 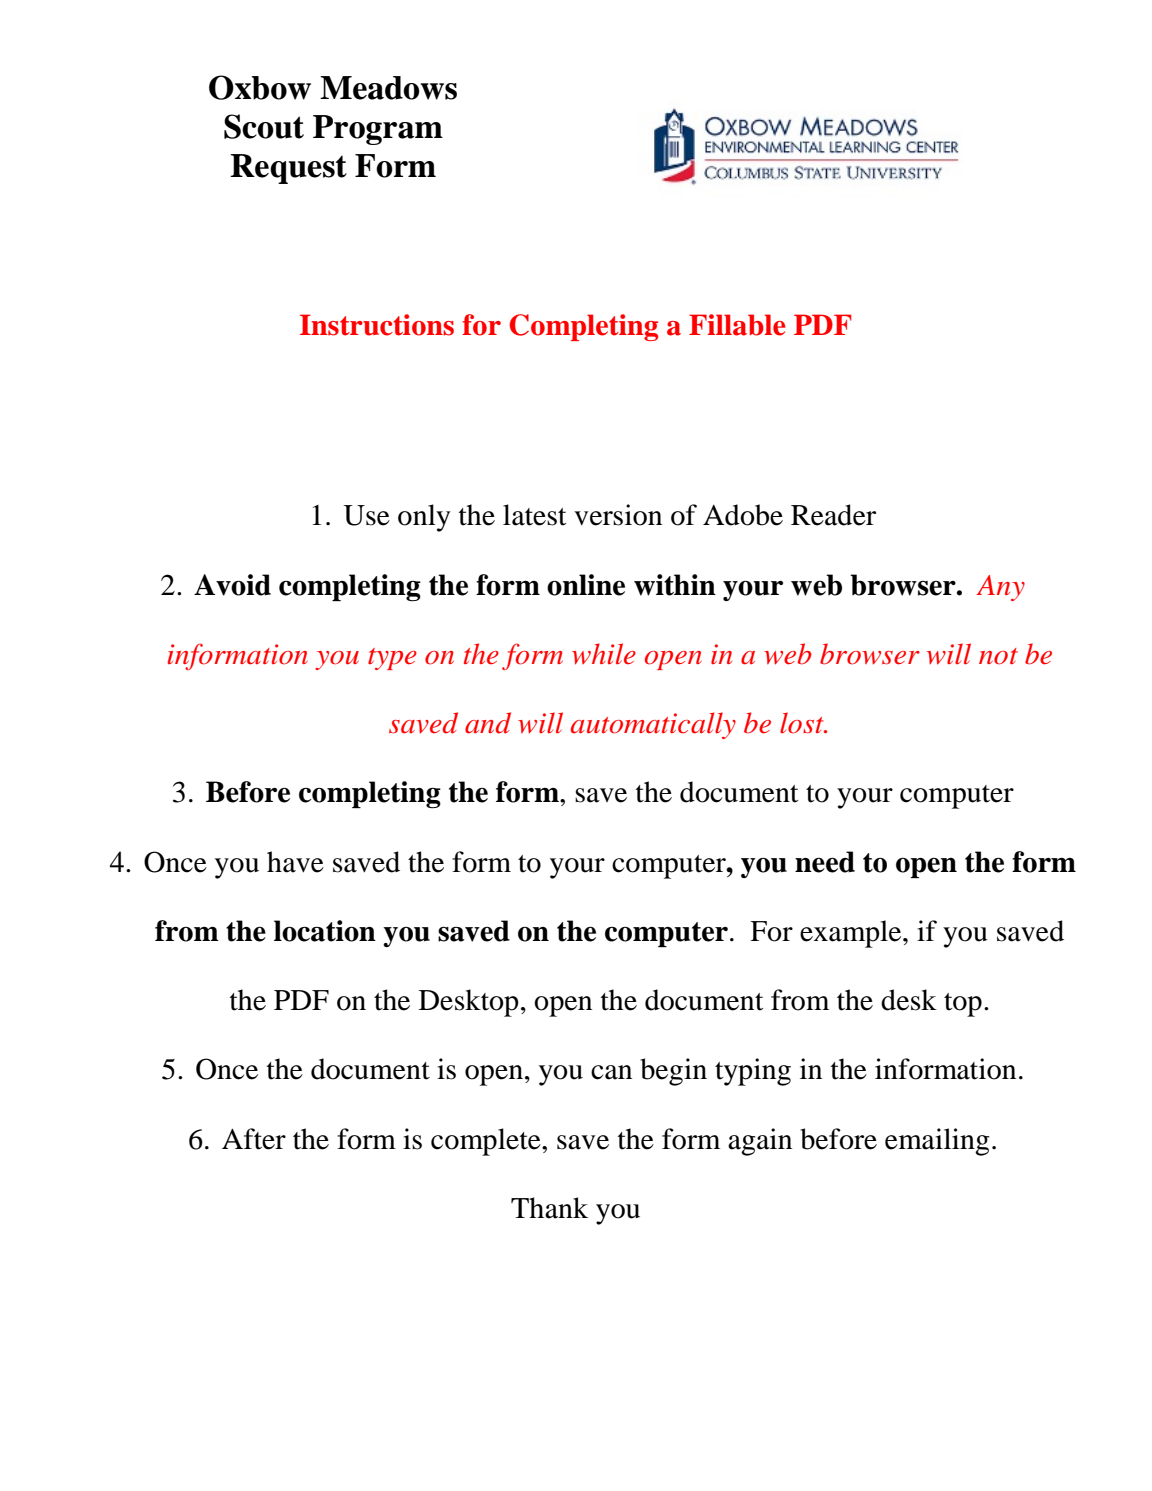 What do you see at coordinates (254, 1139) in the screenshot?
I see `After` at bounding box center [254, 1139].
